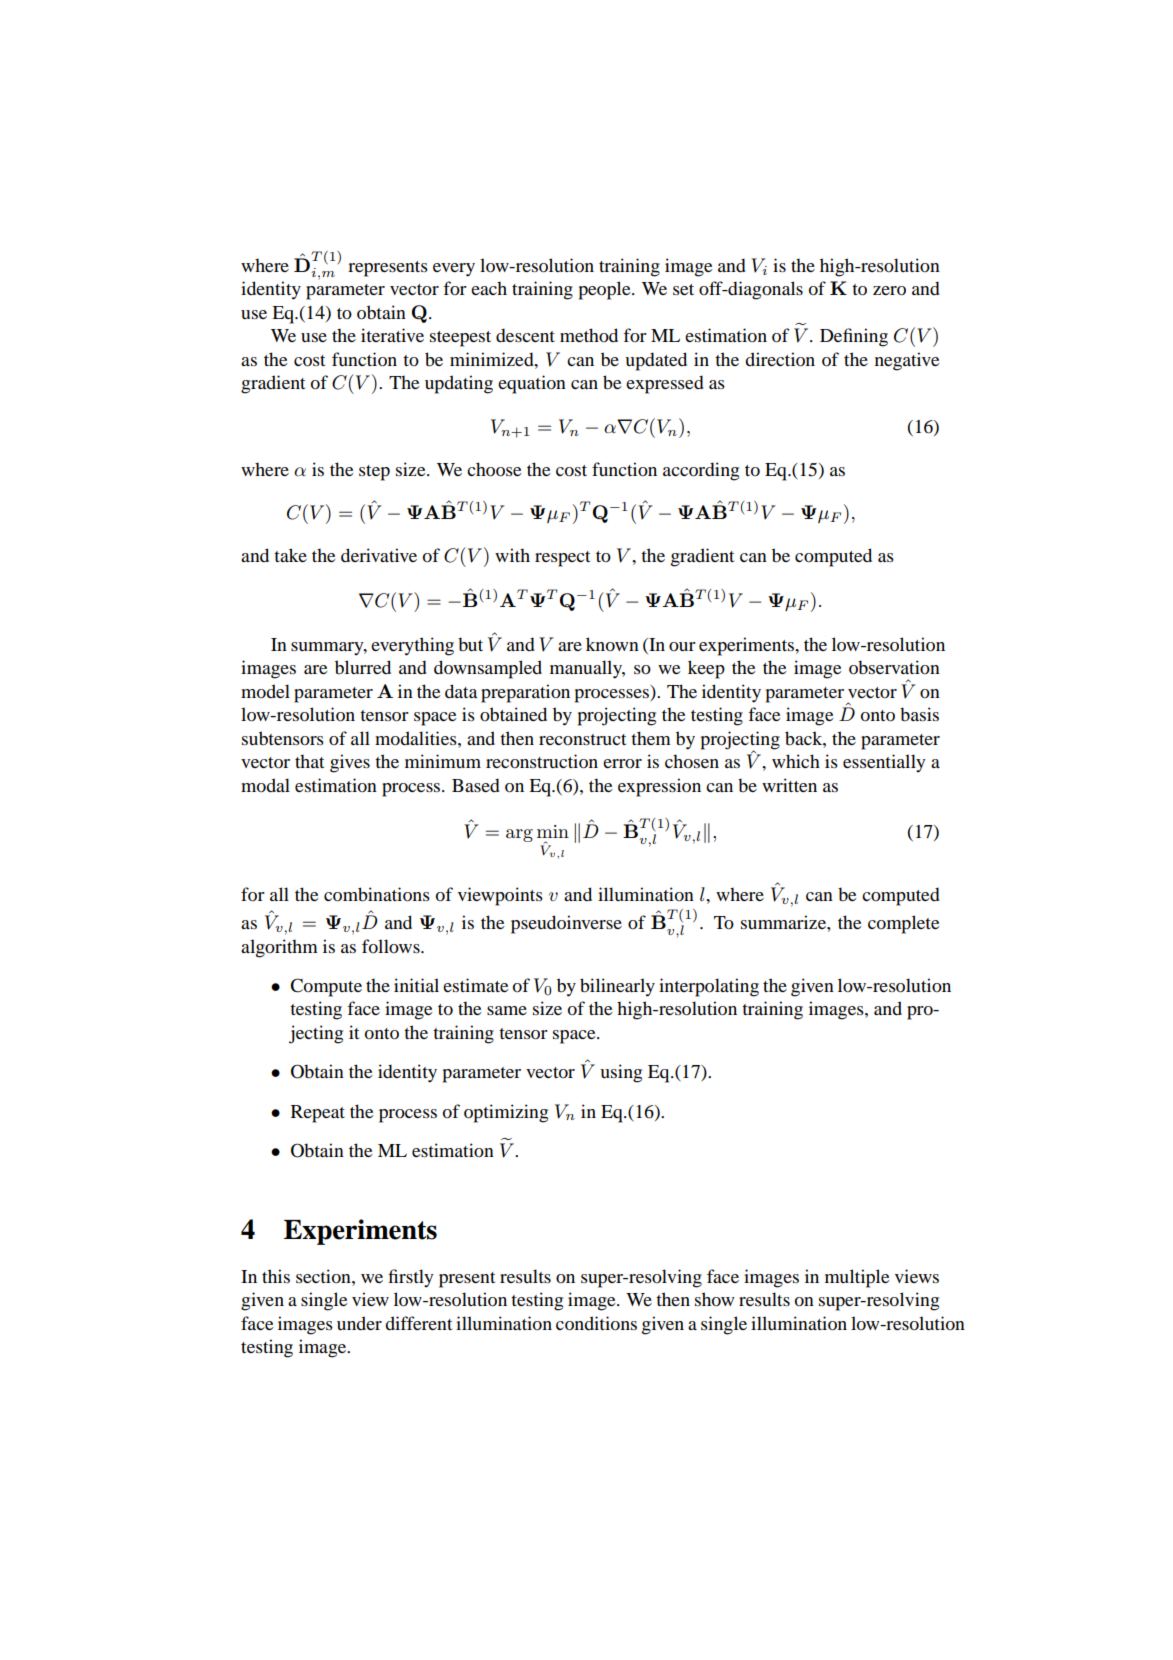  I want to click on using, so click(621, 1073).
